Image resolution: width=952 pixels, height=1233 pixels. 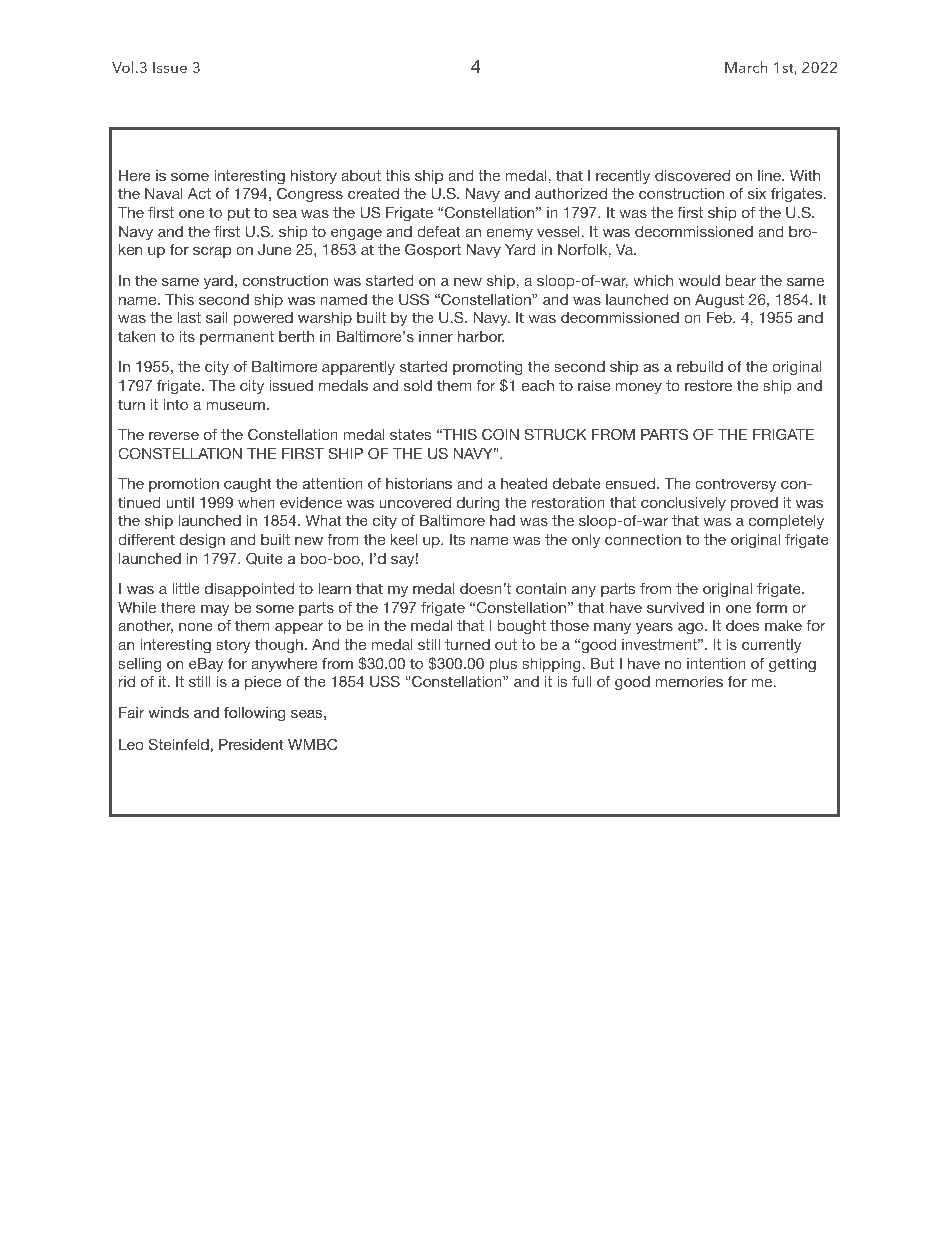 I want to click on about, so click(x=361, y=175).
